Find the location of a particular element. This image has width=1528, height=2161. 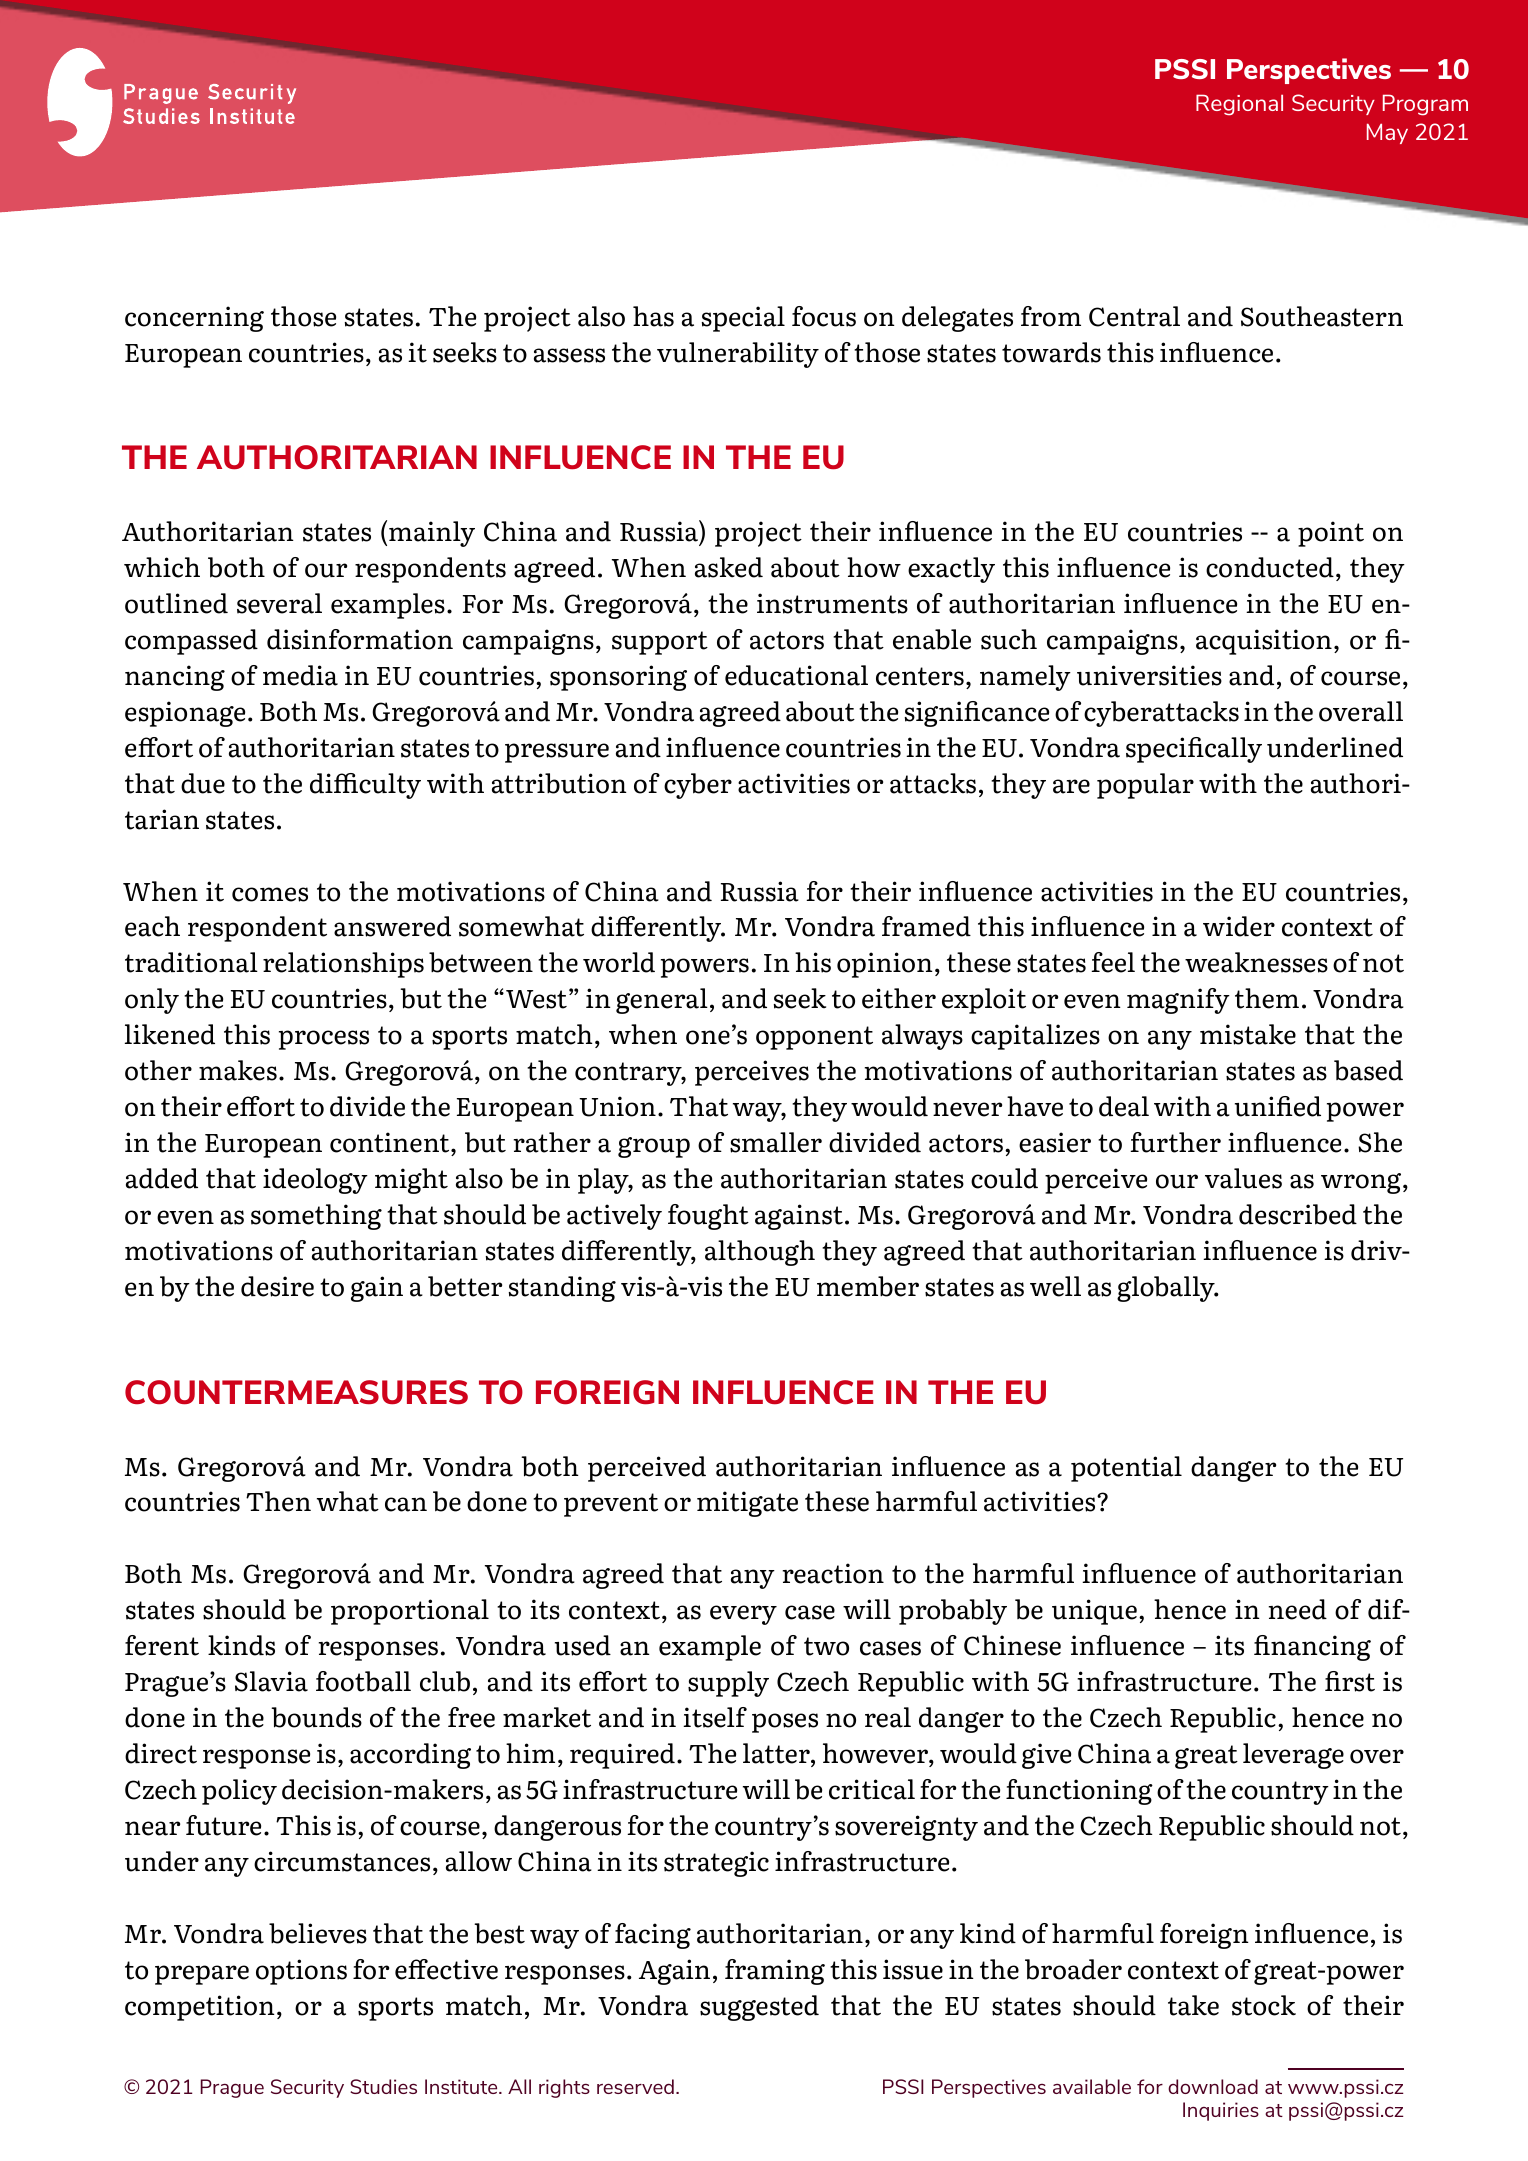

focus is located at coordinates (824, 316).
